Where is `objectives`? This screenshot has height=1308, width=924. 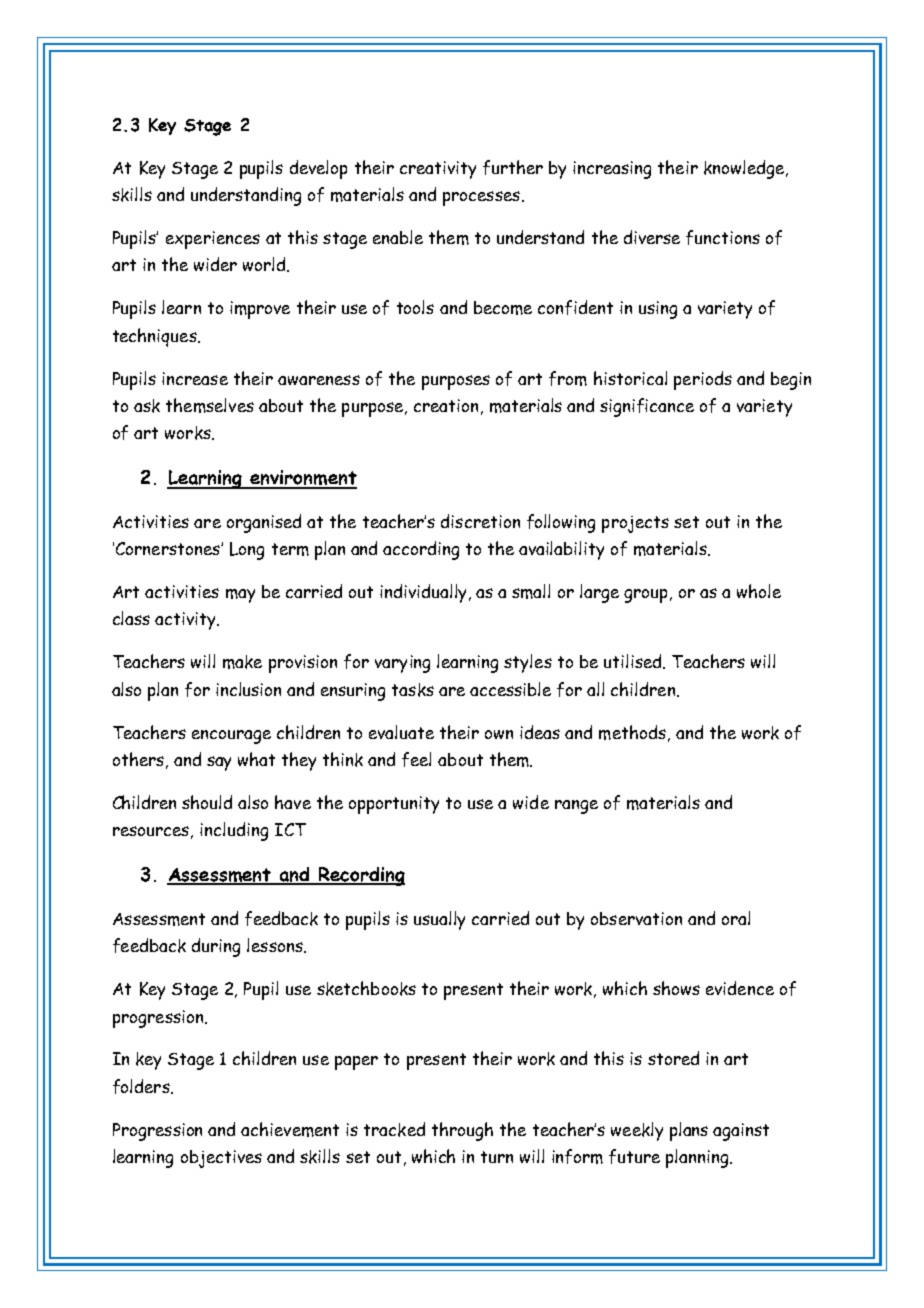
objectives is located at coordinates (221, 1159).
